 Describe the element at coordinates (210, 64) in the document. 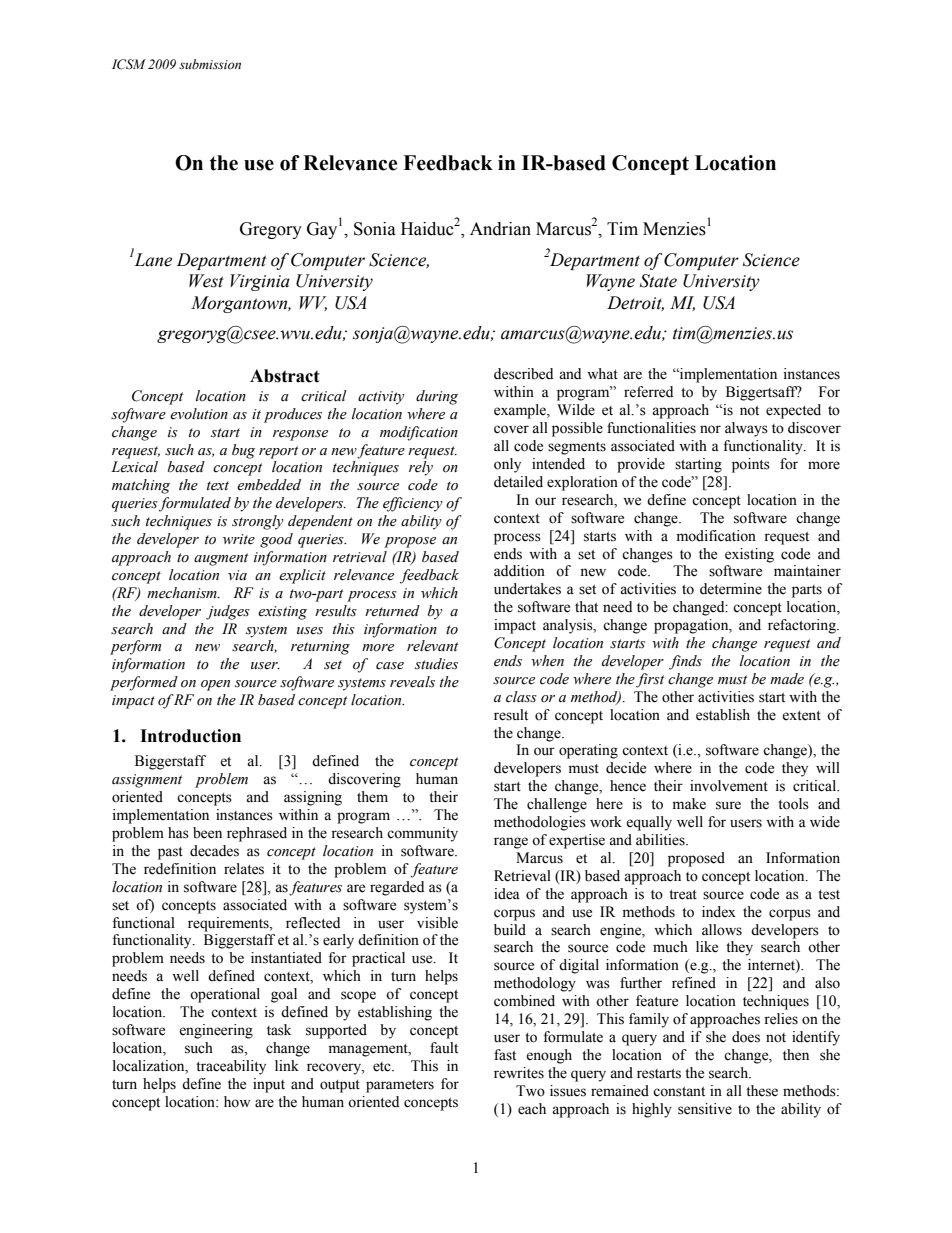

I see `submission` at that location.
